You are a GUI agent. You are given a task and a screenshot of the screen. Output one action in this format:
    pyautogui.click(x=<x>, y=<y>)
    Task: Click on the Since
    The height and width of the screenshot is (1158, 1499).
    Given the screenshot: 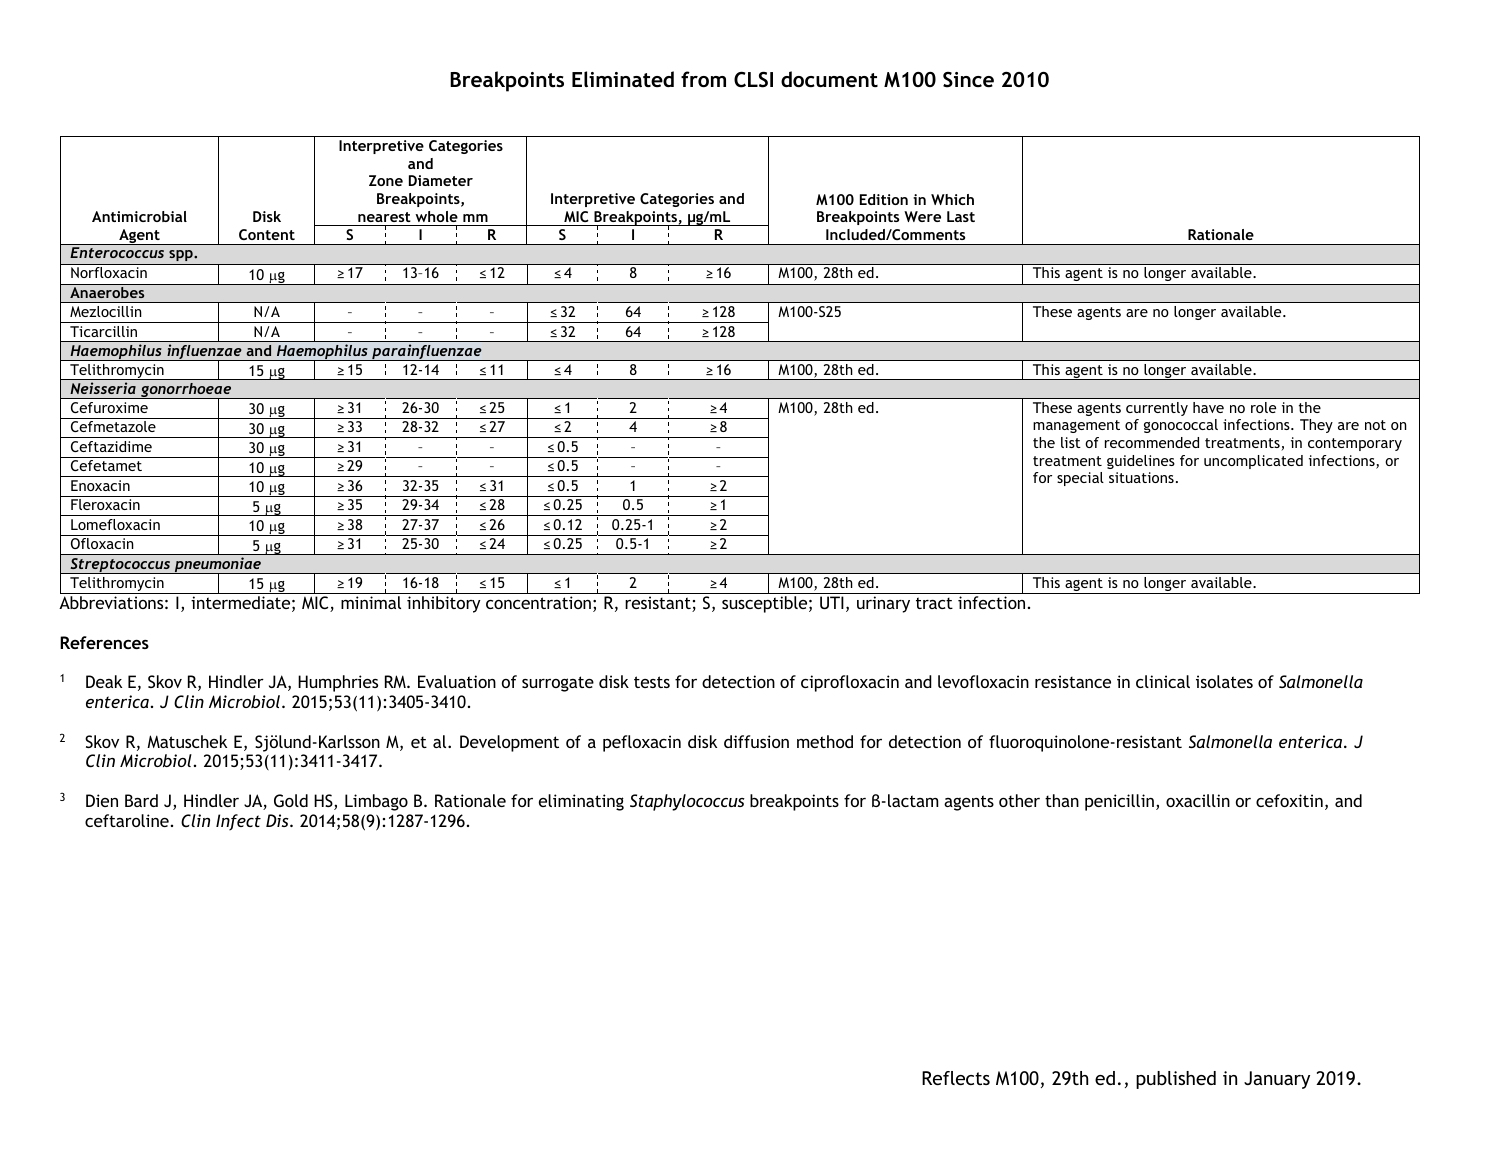 What is the action you would take?
    pyautogui.click(x=968, y=80)
